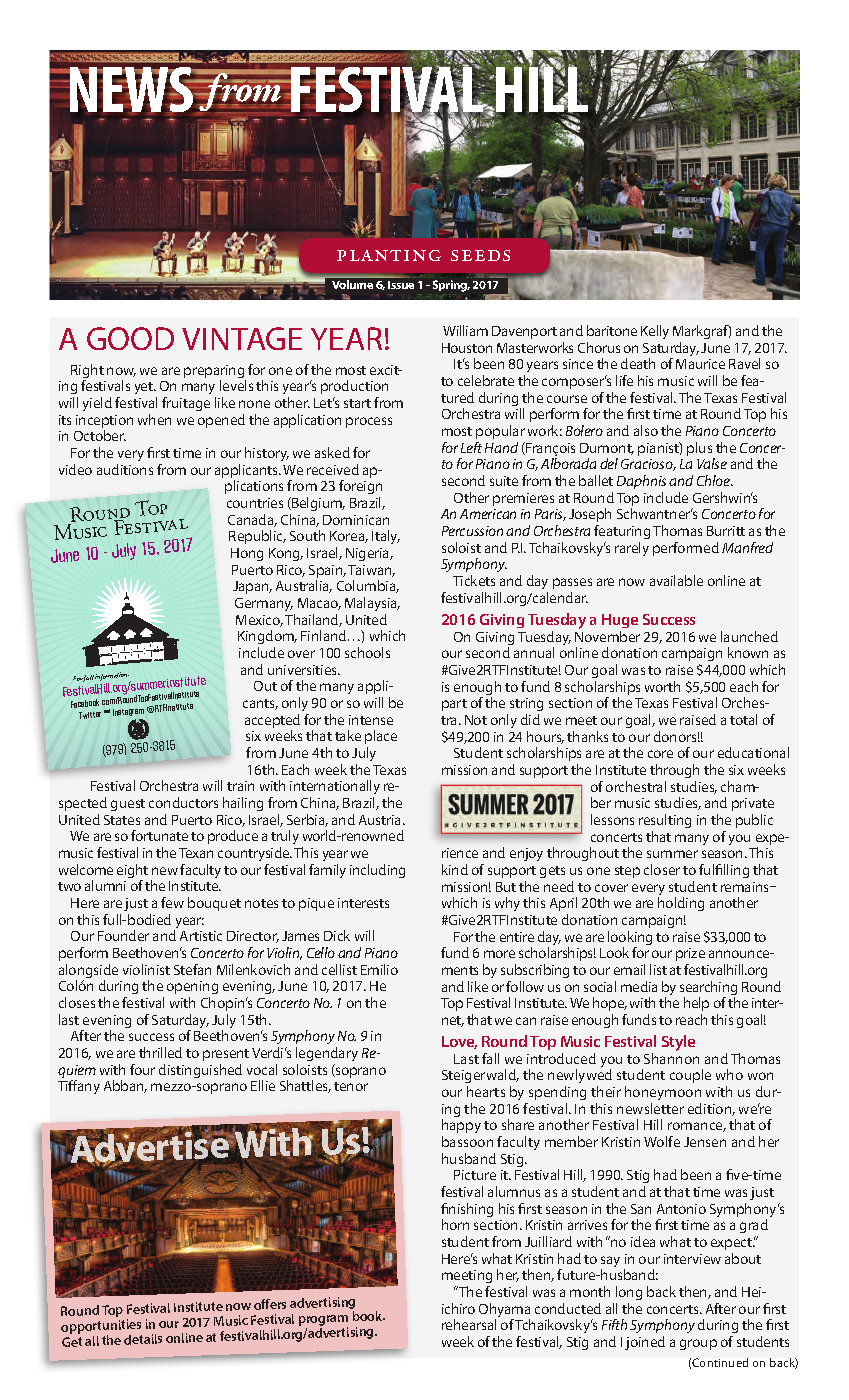 This screenshot has height=1400, width=849. Describe the element at coordinates (381, 820) in the screenshot. I see `Austria` at that location.
